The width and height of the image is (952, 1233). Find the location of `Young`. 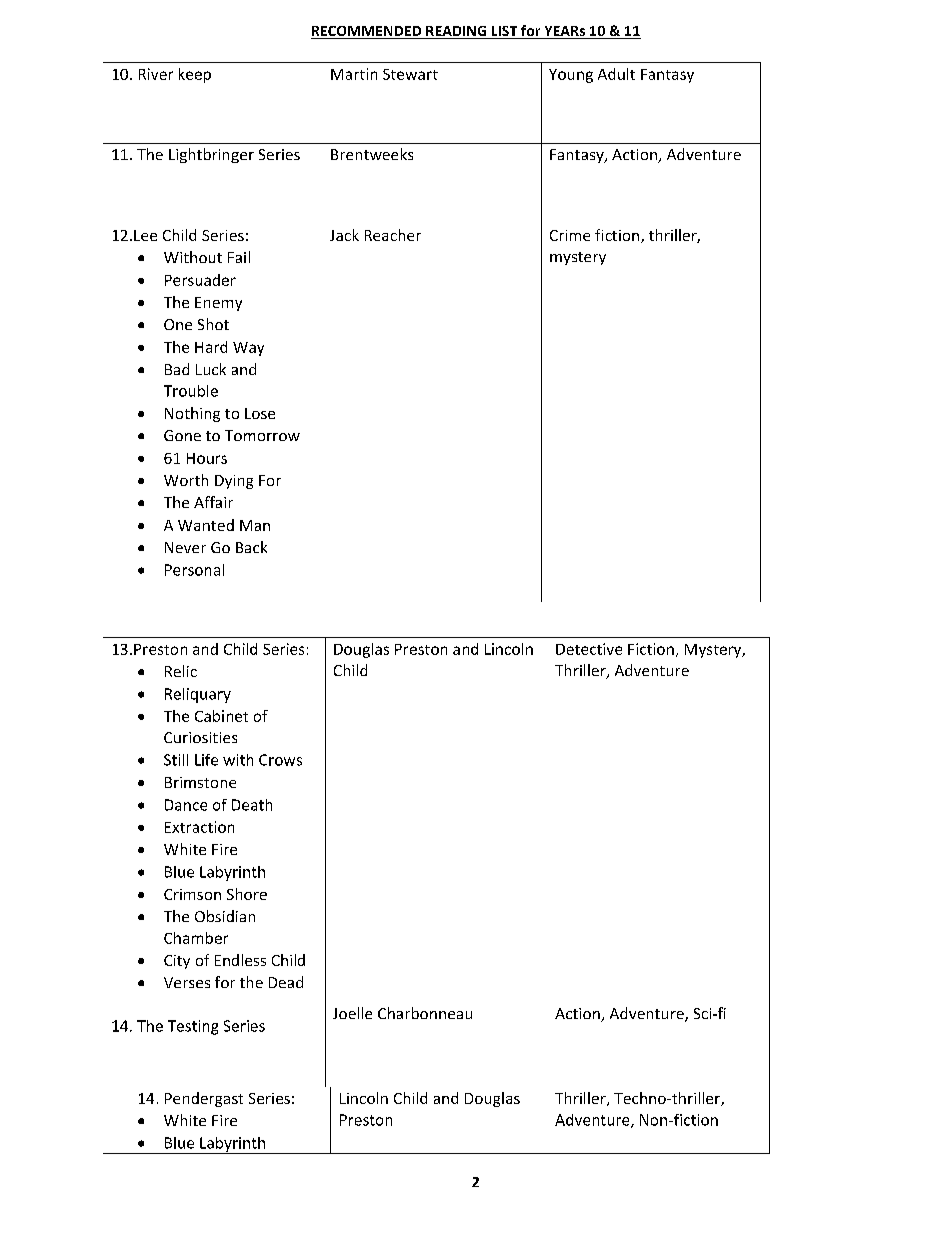

Young is located at coordinates (571, 76).
